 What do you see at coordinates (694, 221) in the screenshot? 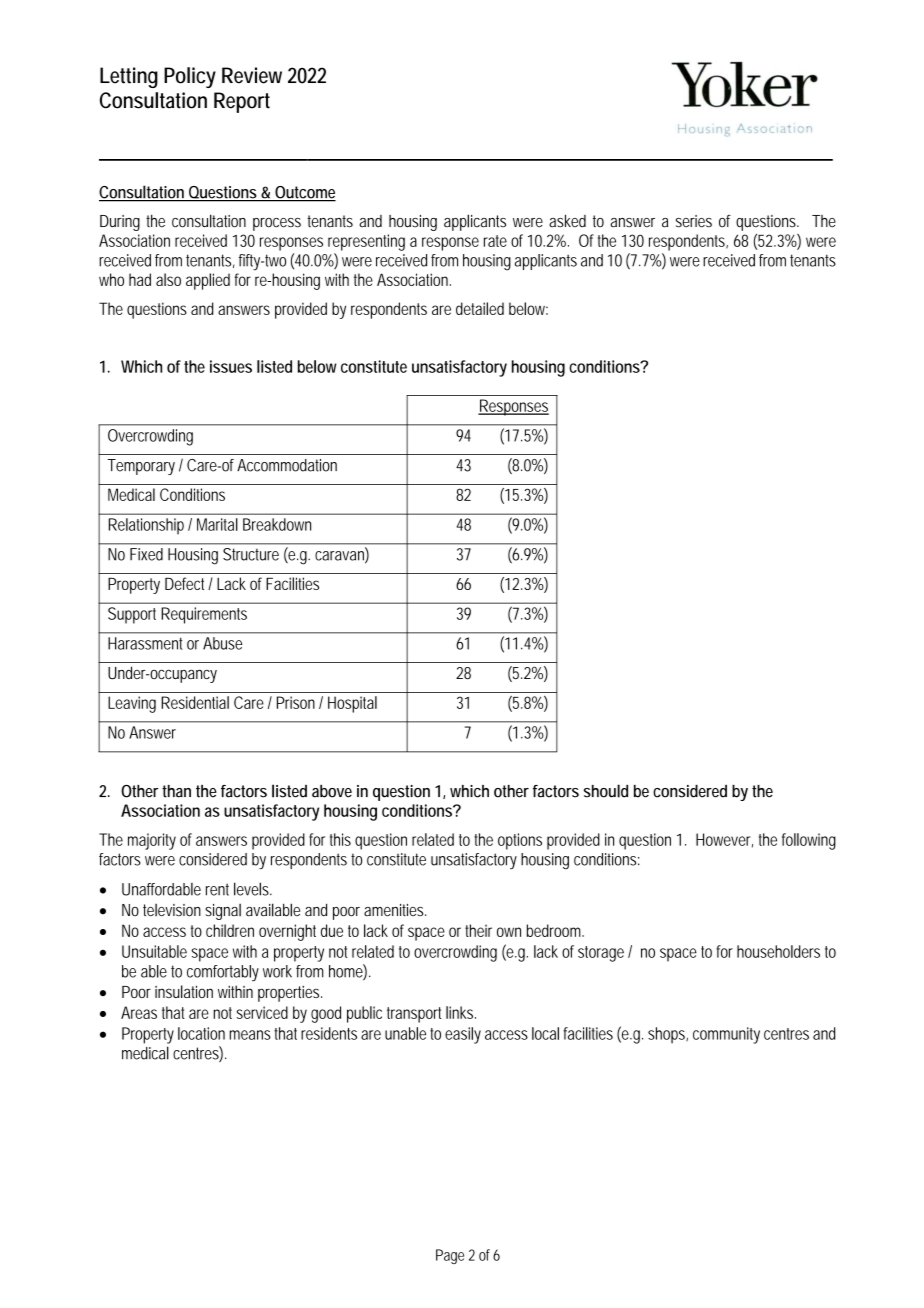
I see `series` at bounding box center [694, 221].
